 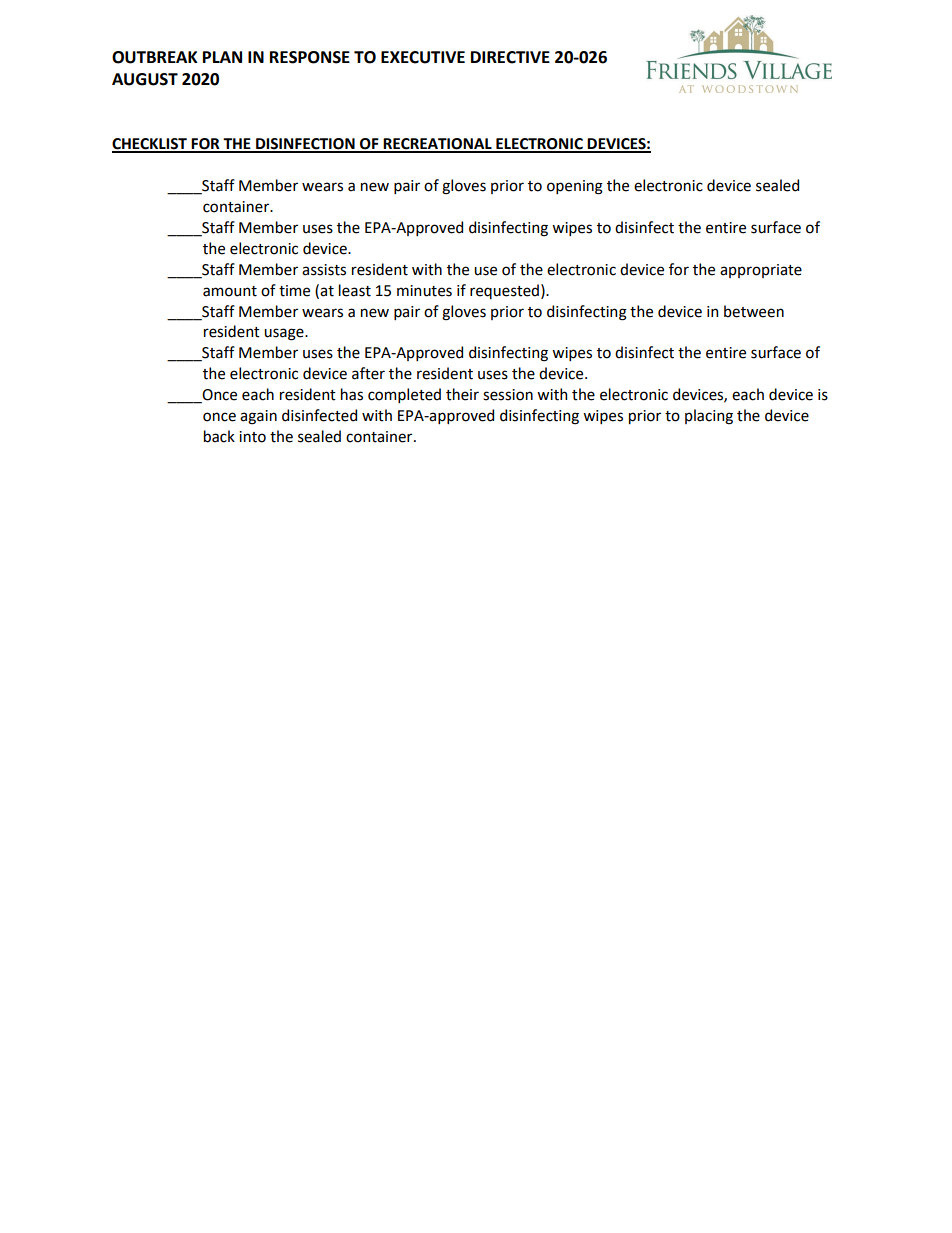 What do you see at coordinates (222, 57) in the page?
I see `PLAN` at bounding box center [222, 57].
